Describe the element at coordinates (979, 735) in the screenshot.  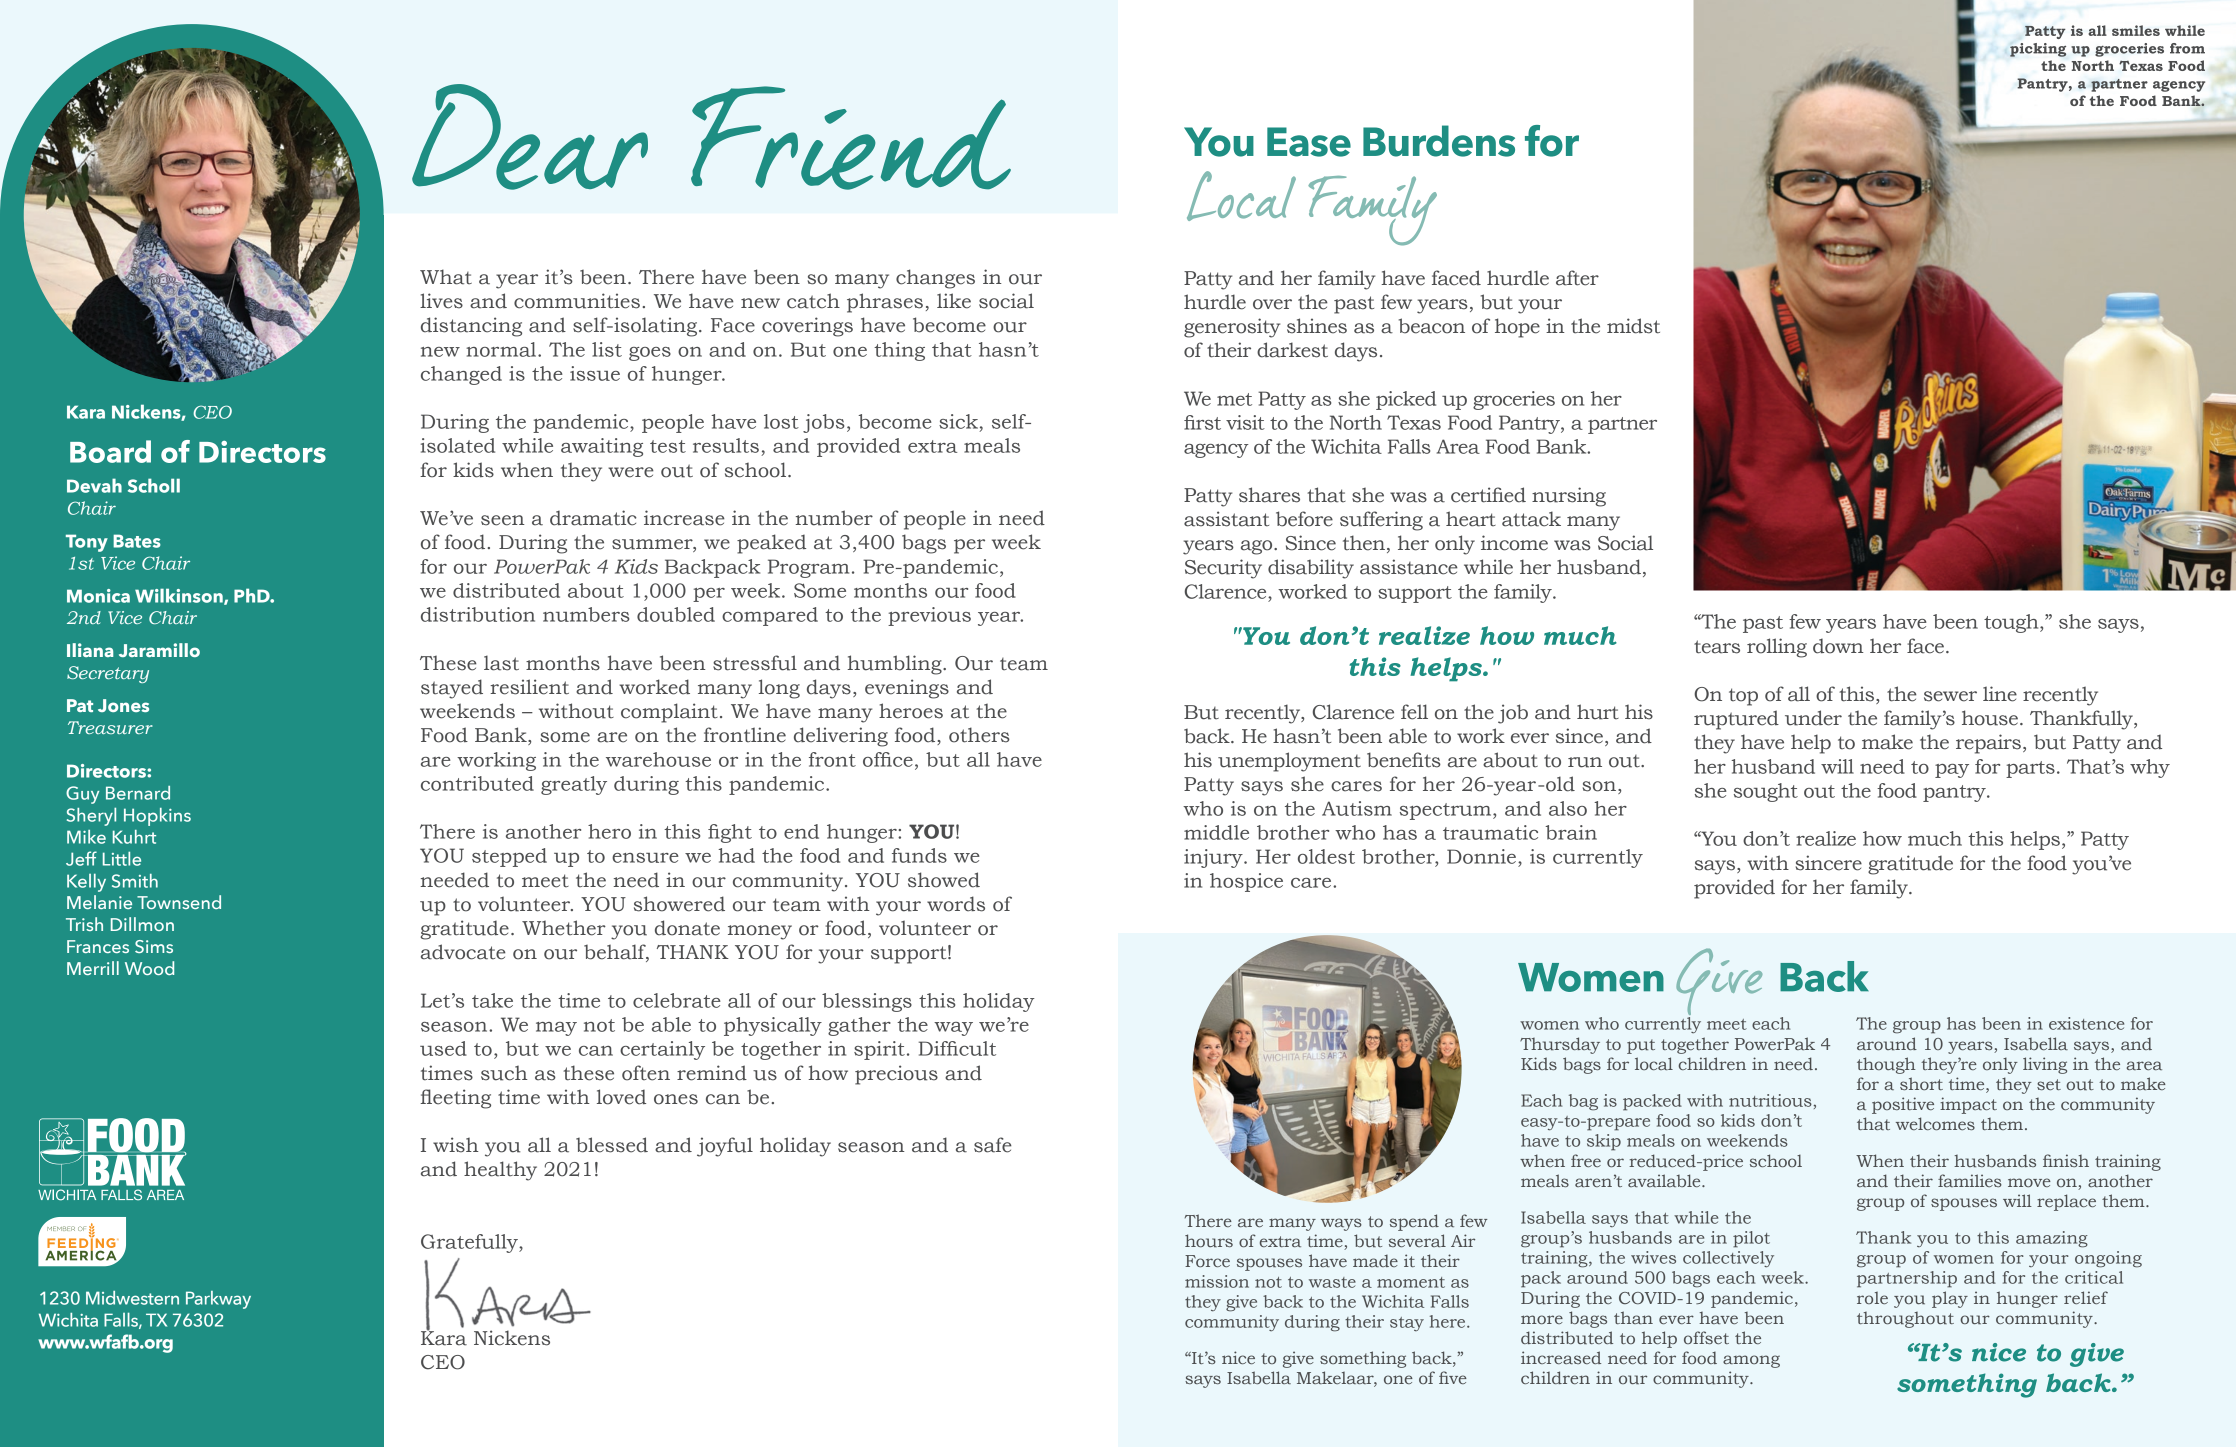
I see `others` at that location.
